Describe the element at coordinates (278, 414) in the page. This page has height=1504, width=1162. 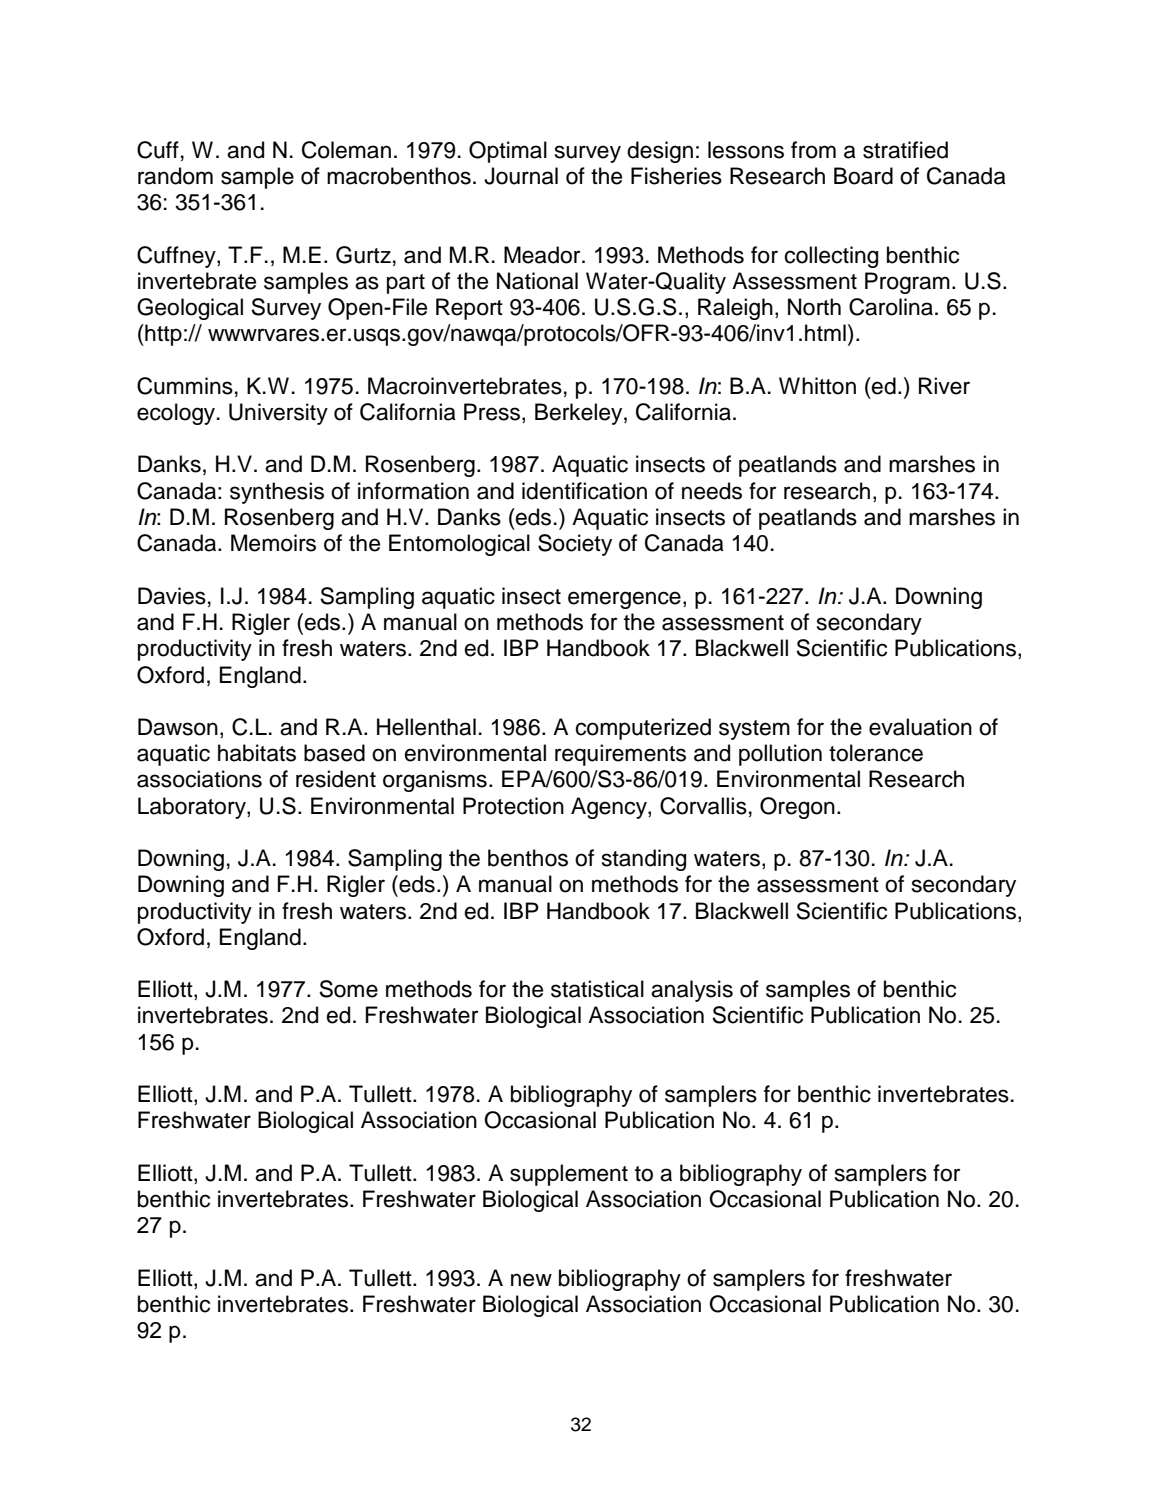
I see `University` at that location.
